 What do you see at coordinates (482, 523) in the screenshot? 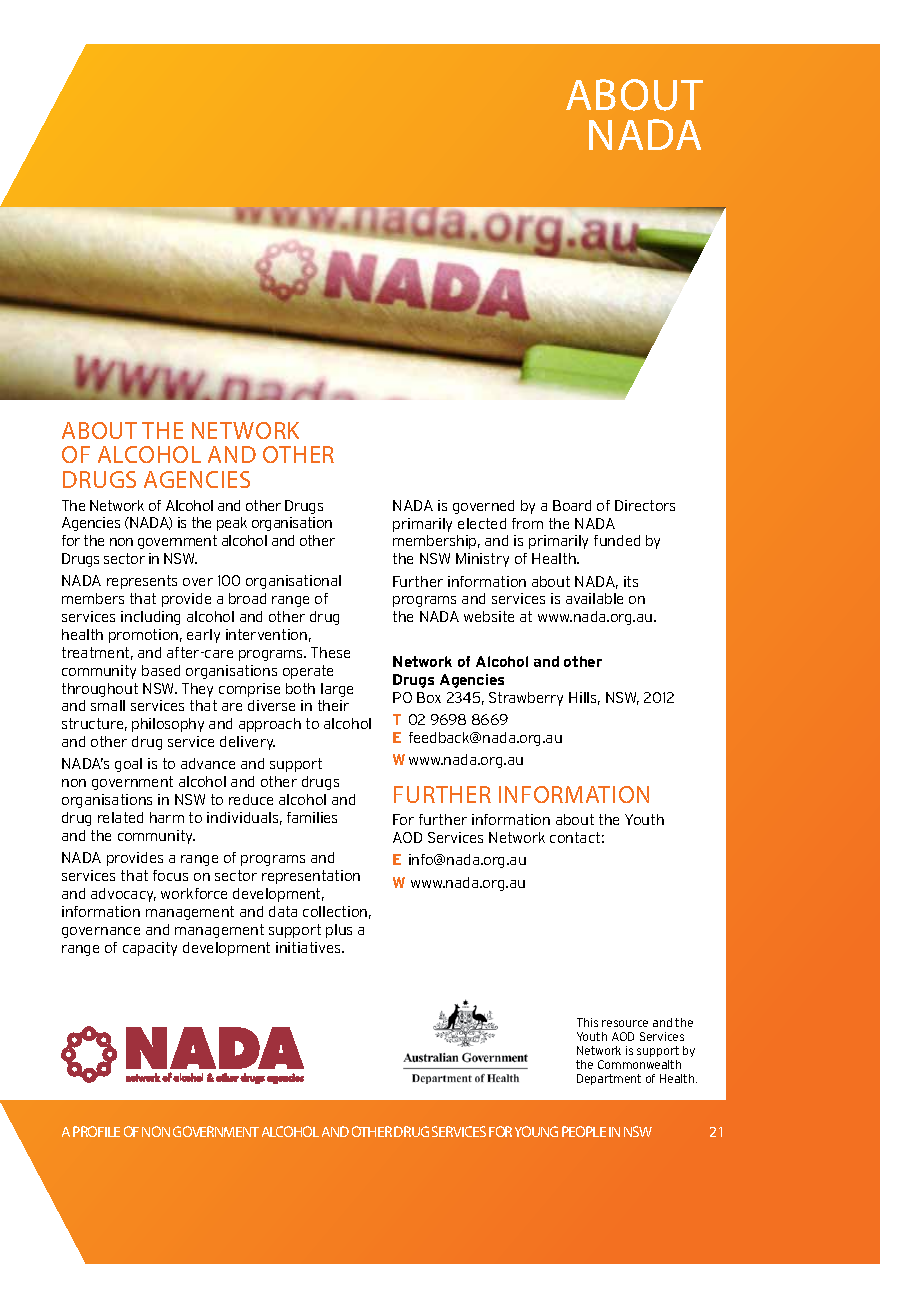
I see `elected` at bounding box center [482, 523].
